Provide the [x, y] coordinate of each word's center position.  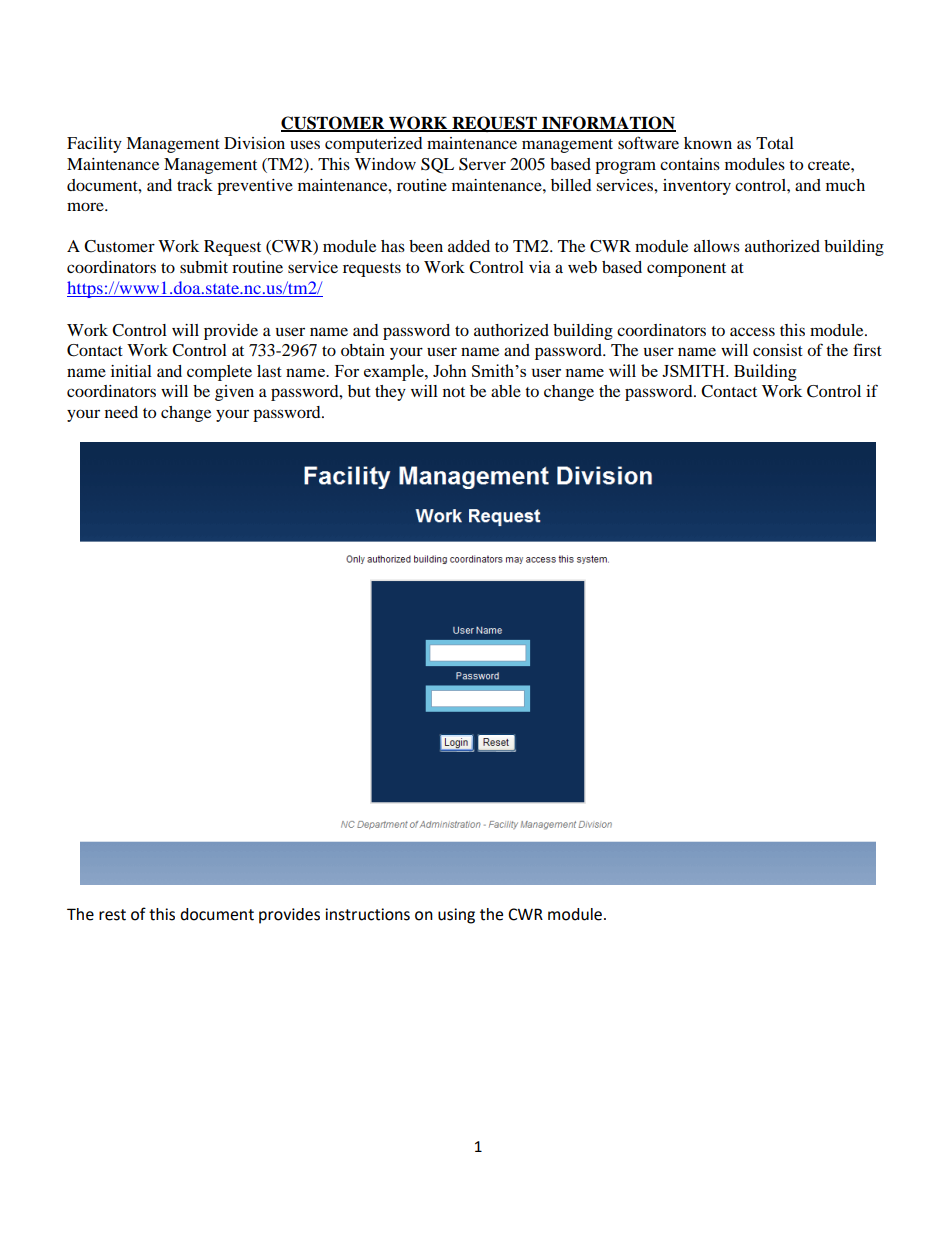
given [234, 393]
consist [778, 350]
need [121, 412]
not [454, 392]
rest [112, 915]
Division [254, 143]
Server [482, 164]
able [506, 391]
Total [775, 143]
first [867, 349]
